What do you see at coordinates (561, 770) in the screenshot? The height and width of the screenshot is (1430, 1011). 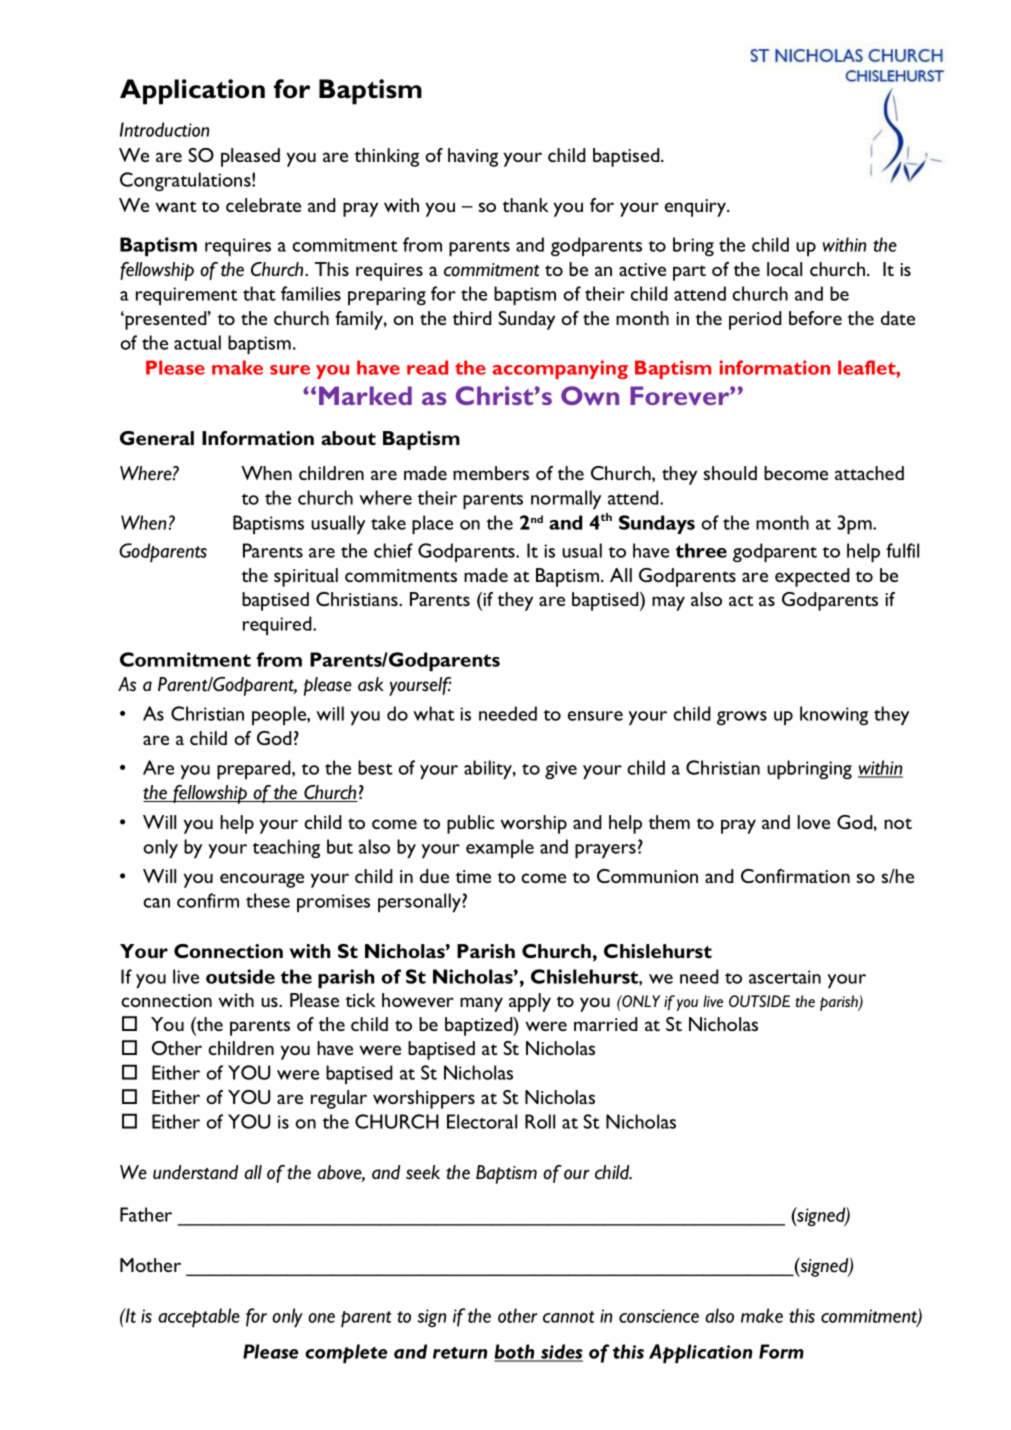 I see `give` at bounding box center [561, 770].
